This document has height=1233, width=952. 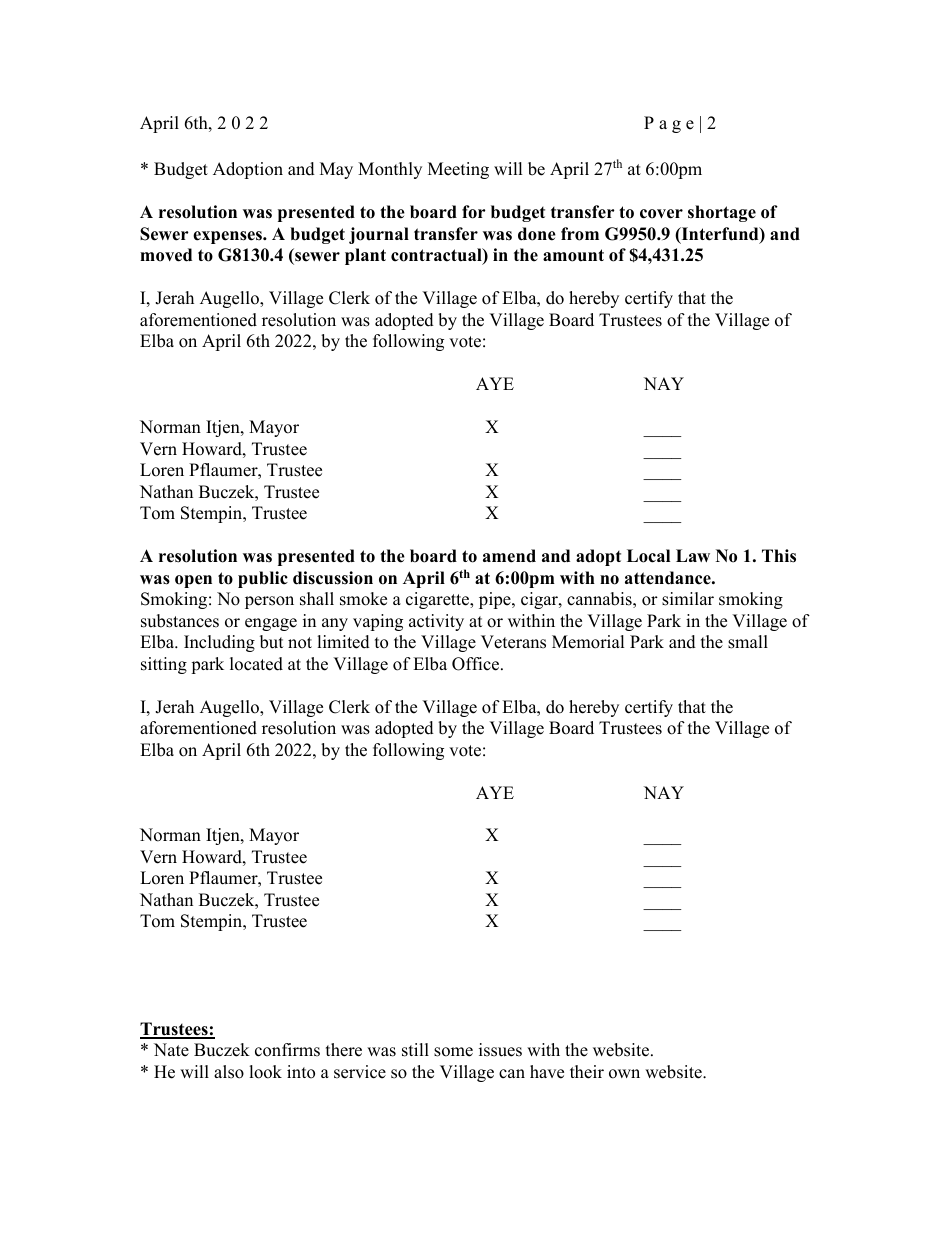 What do you see at coordinates (573, 255) in the document?
I see `amount` at bounding box center [573, 255].
